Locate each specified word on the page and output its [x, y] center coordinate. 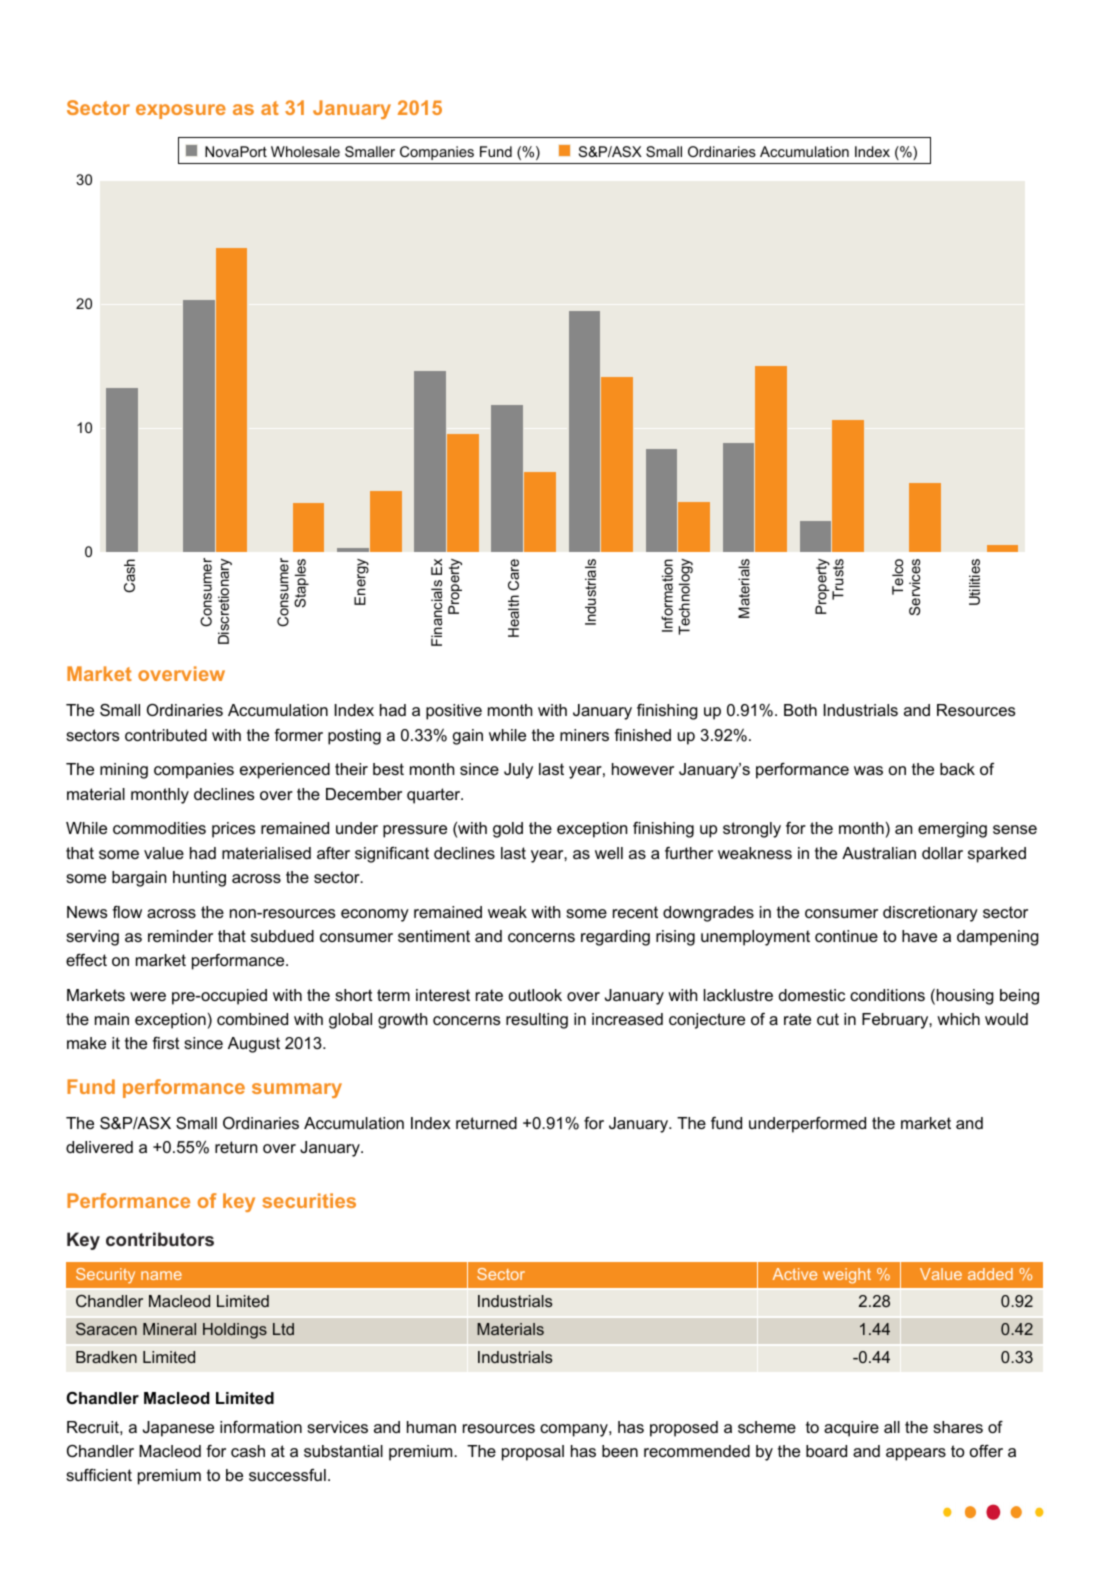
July [518, 771]
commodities [159, 828]
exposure [181, 111]
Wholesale [305, 151]
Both [800, 710]
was [868, 770]
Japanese [178, 1429]
